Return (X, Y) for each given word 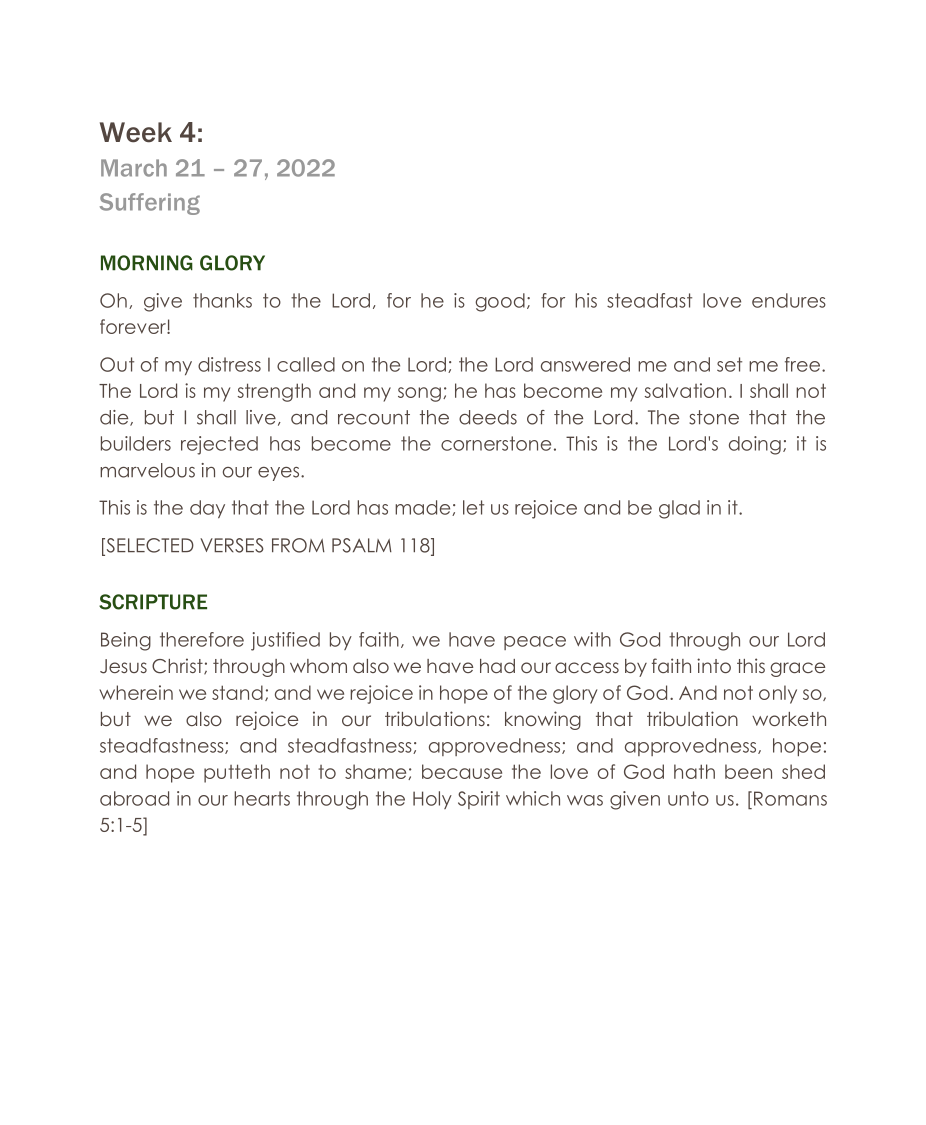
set (729, 364)
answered (585, 364)
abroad (134, 798)
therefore (202, 639)
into (714, 665)
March (134, 168)
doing (755, 445)
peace (535, 643)
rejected (219, 445)
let (473, 507)
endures (789, 300)
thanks (222, 300)
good (500, 302)
